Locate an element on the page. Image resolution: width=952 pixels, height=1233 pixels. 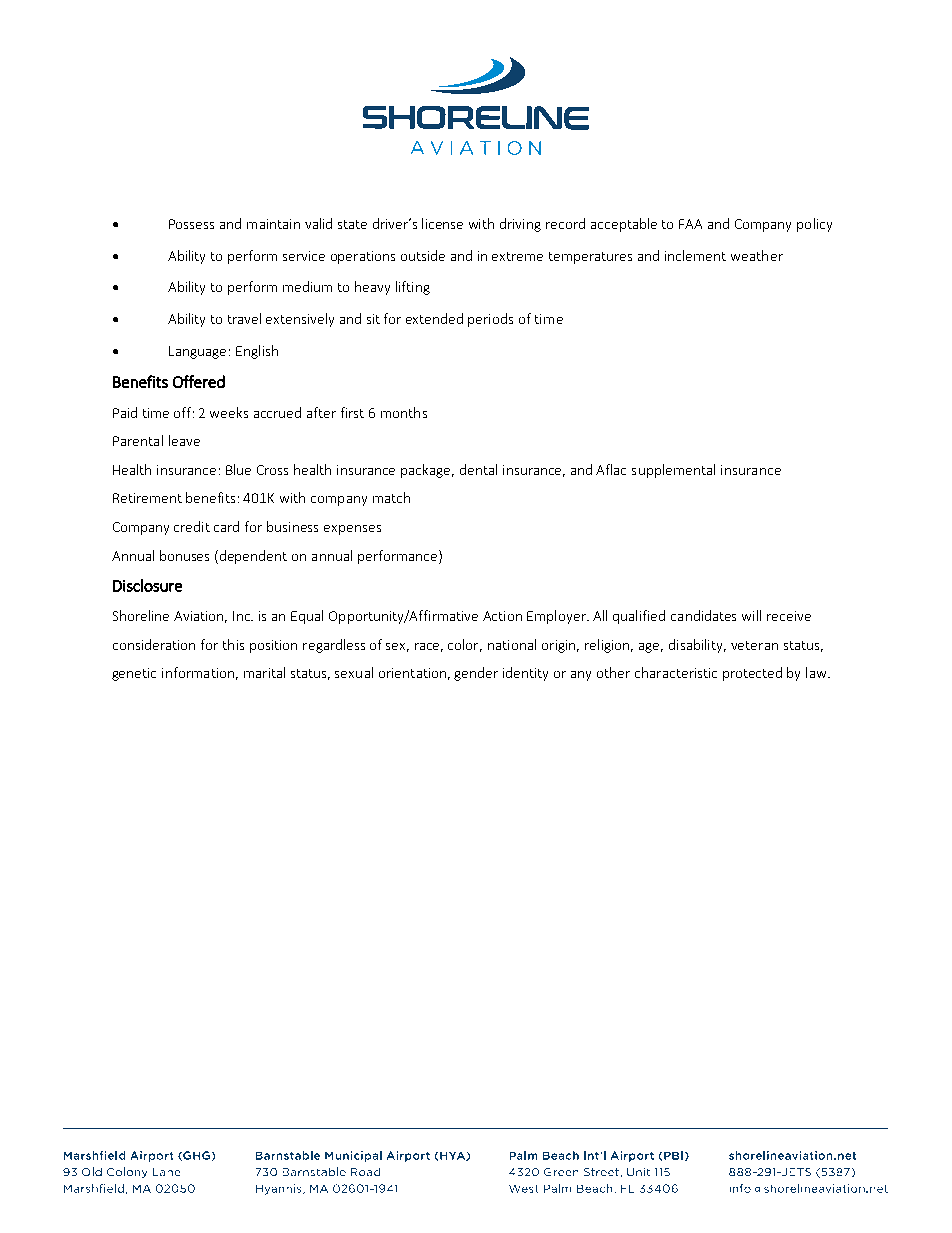
information is located at coordinates (198, 672).
